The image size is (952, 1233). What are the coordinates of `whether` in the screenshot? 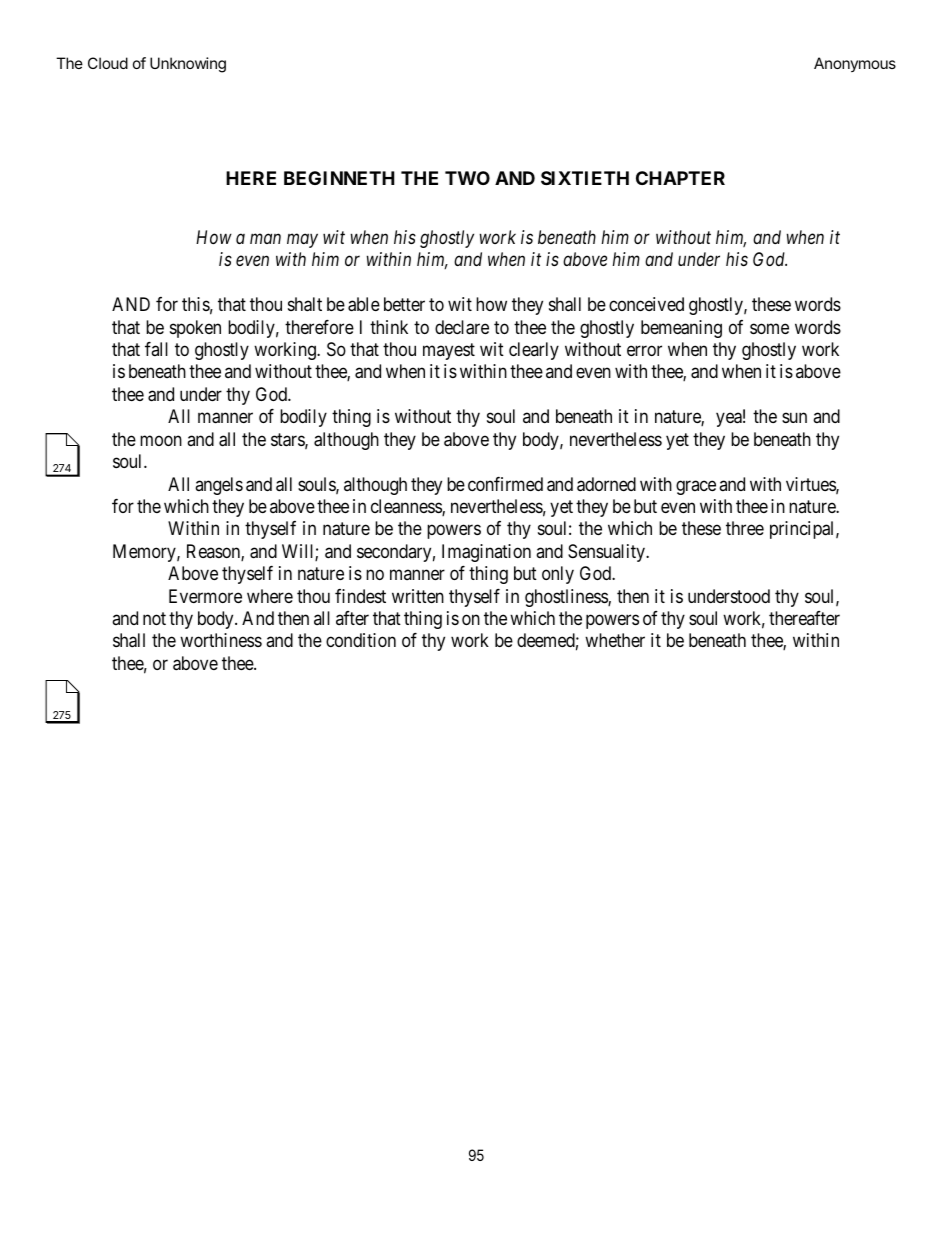 It's located at (615, 640).
